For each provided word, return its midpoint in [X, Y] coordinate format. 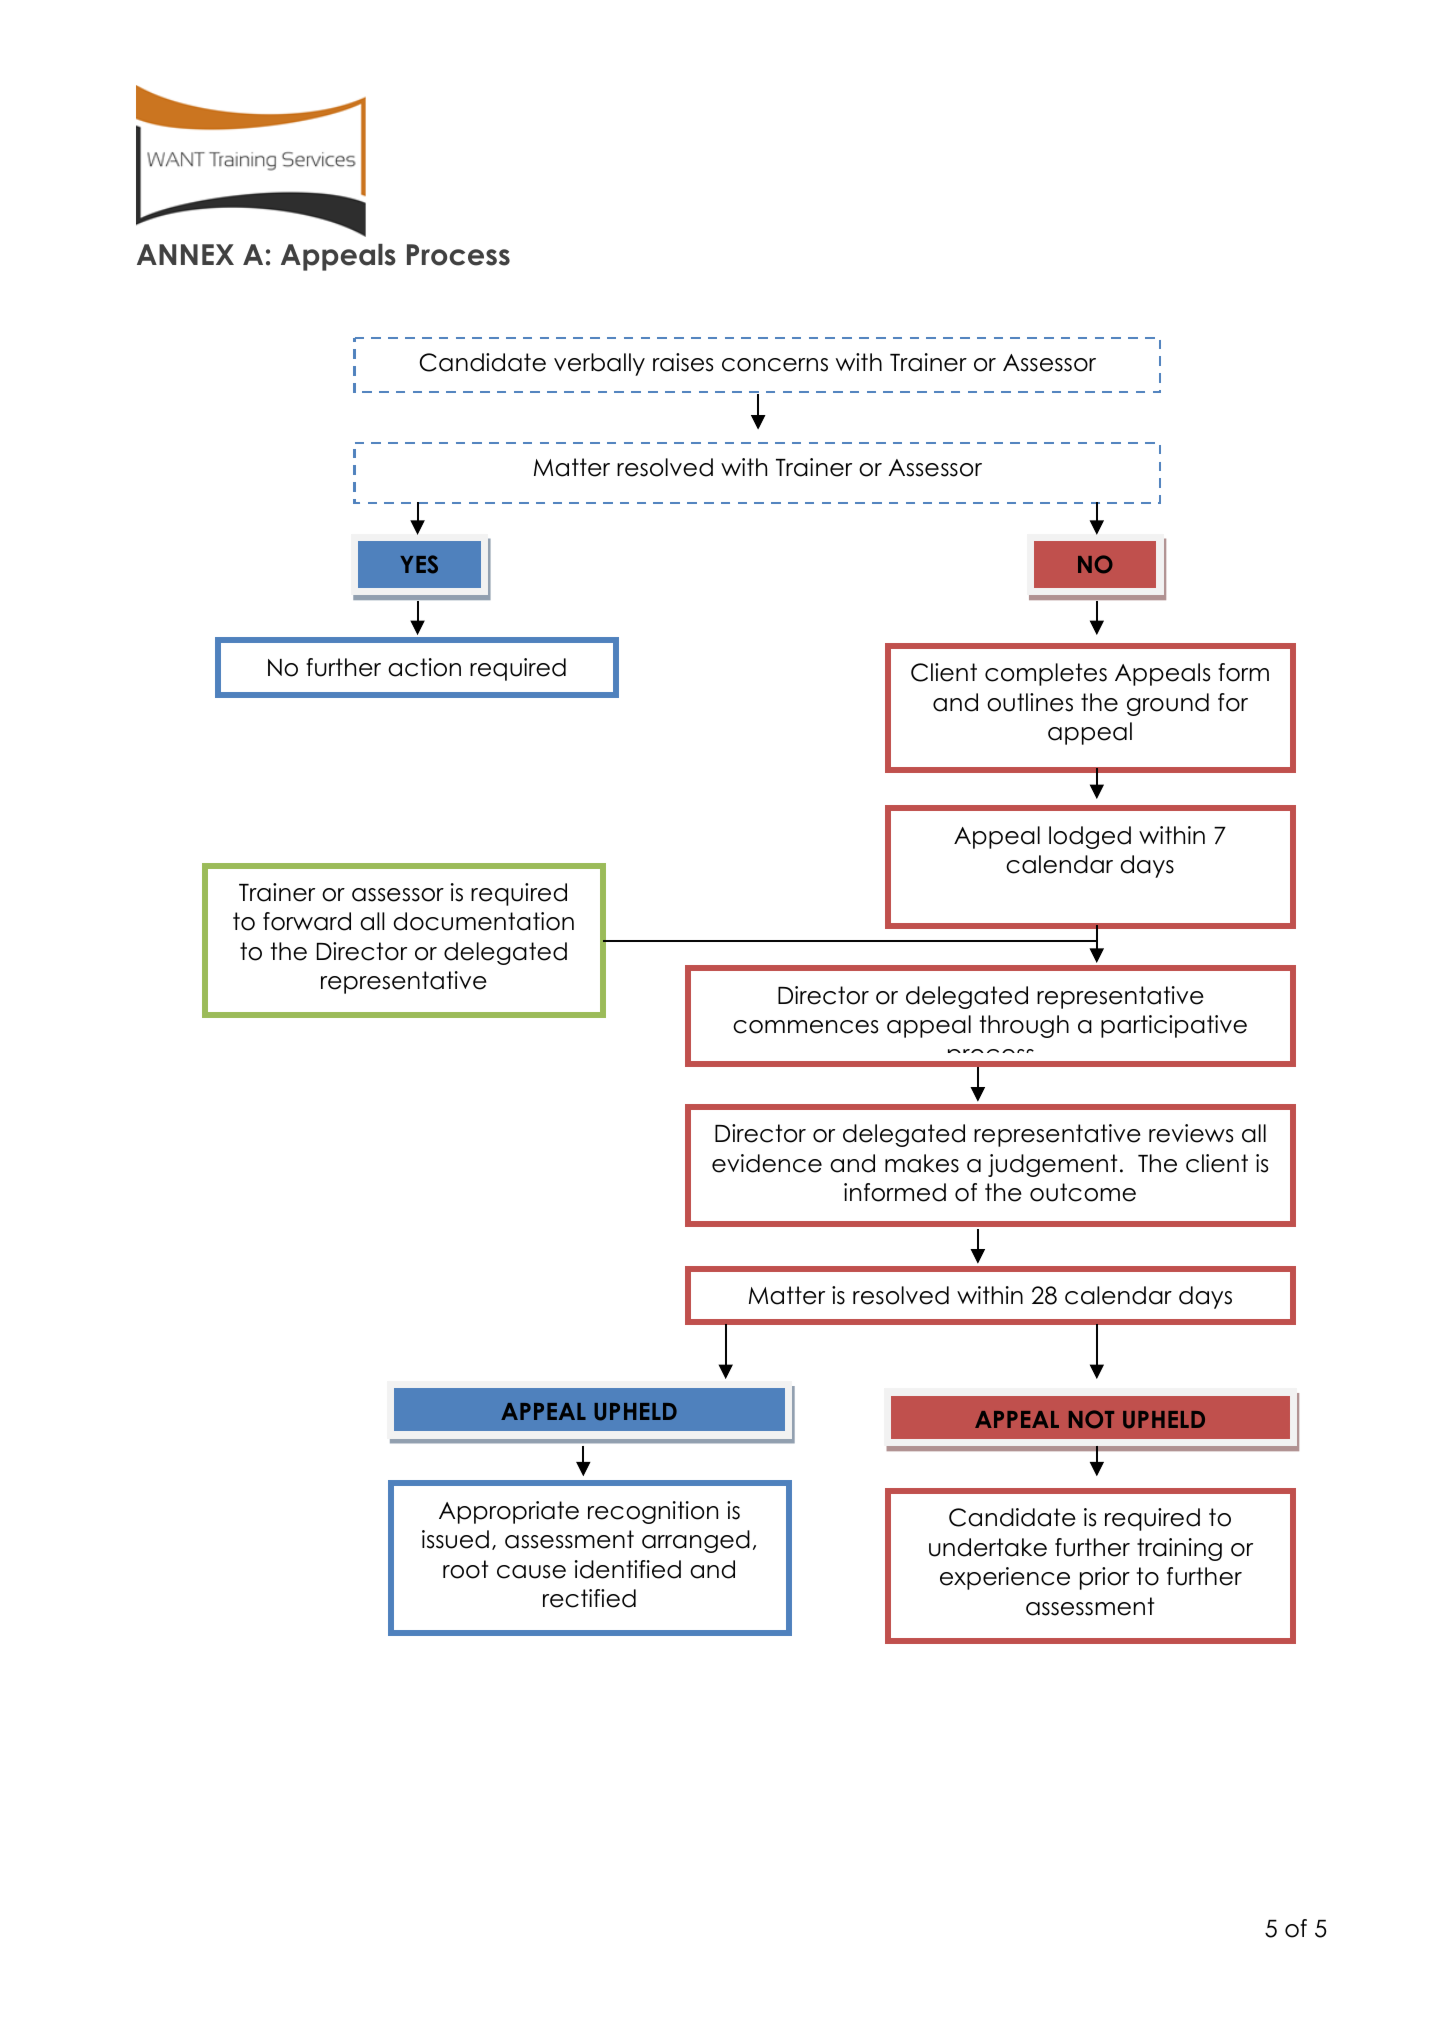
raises [683, 362]
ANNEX [185, 254]
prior [1105, 1578]
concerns [775, 365]
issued [455, 1539]
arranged [696, 1541]
